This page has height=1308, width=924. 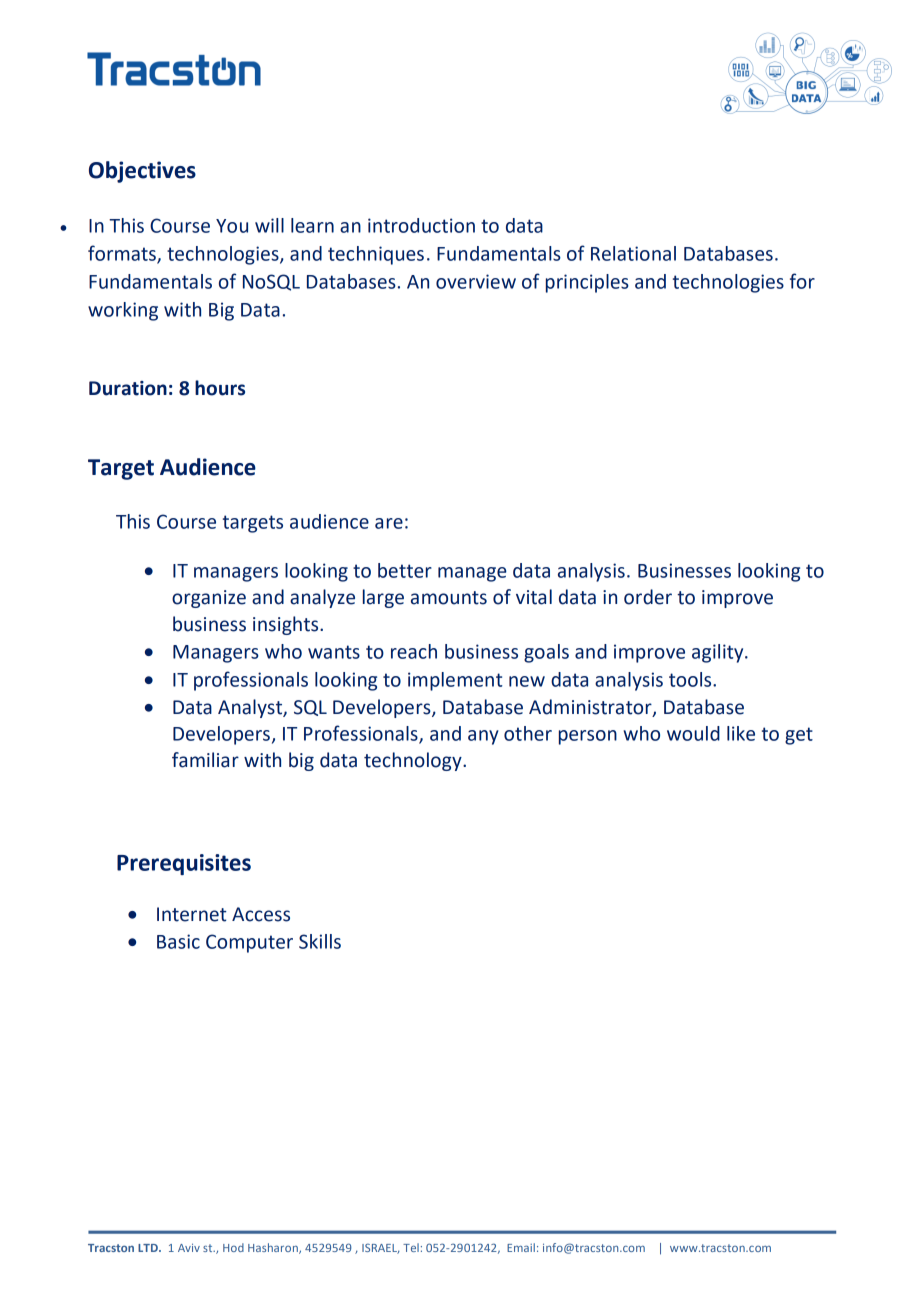 I want to click on Relational, so click(x=633, y=253).
